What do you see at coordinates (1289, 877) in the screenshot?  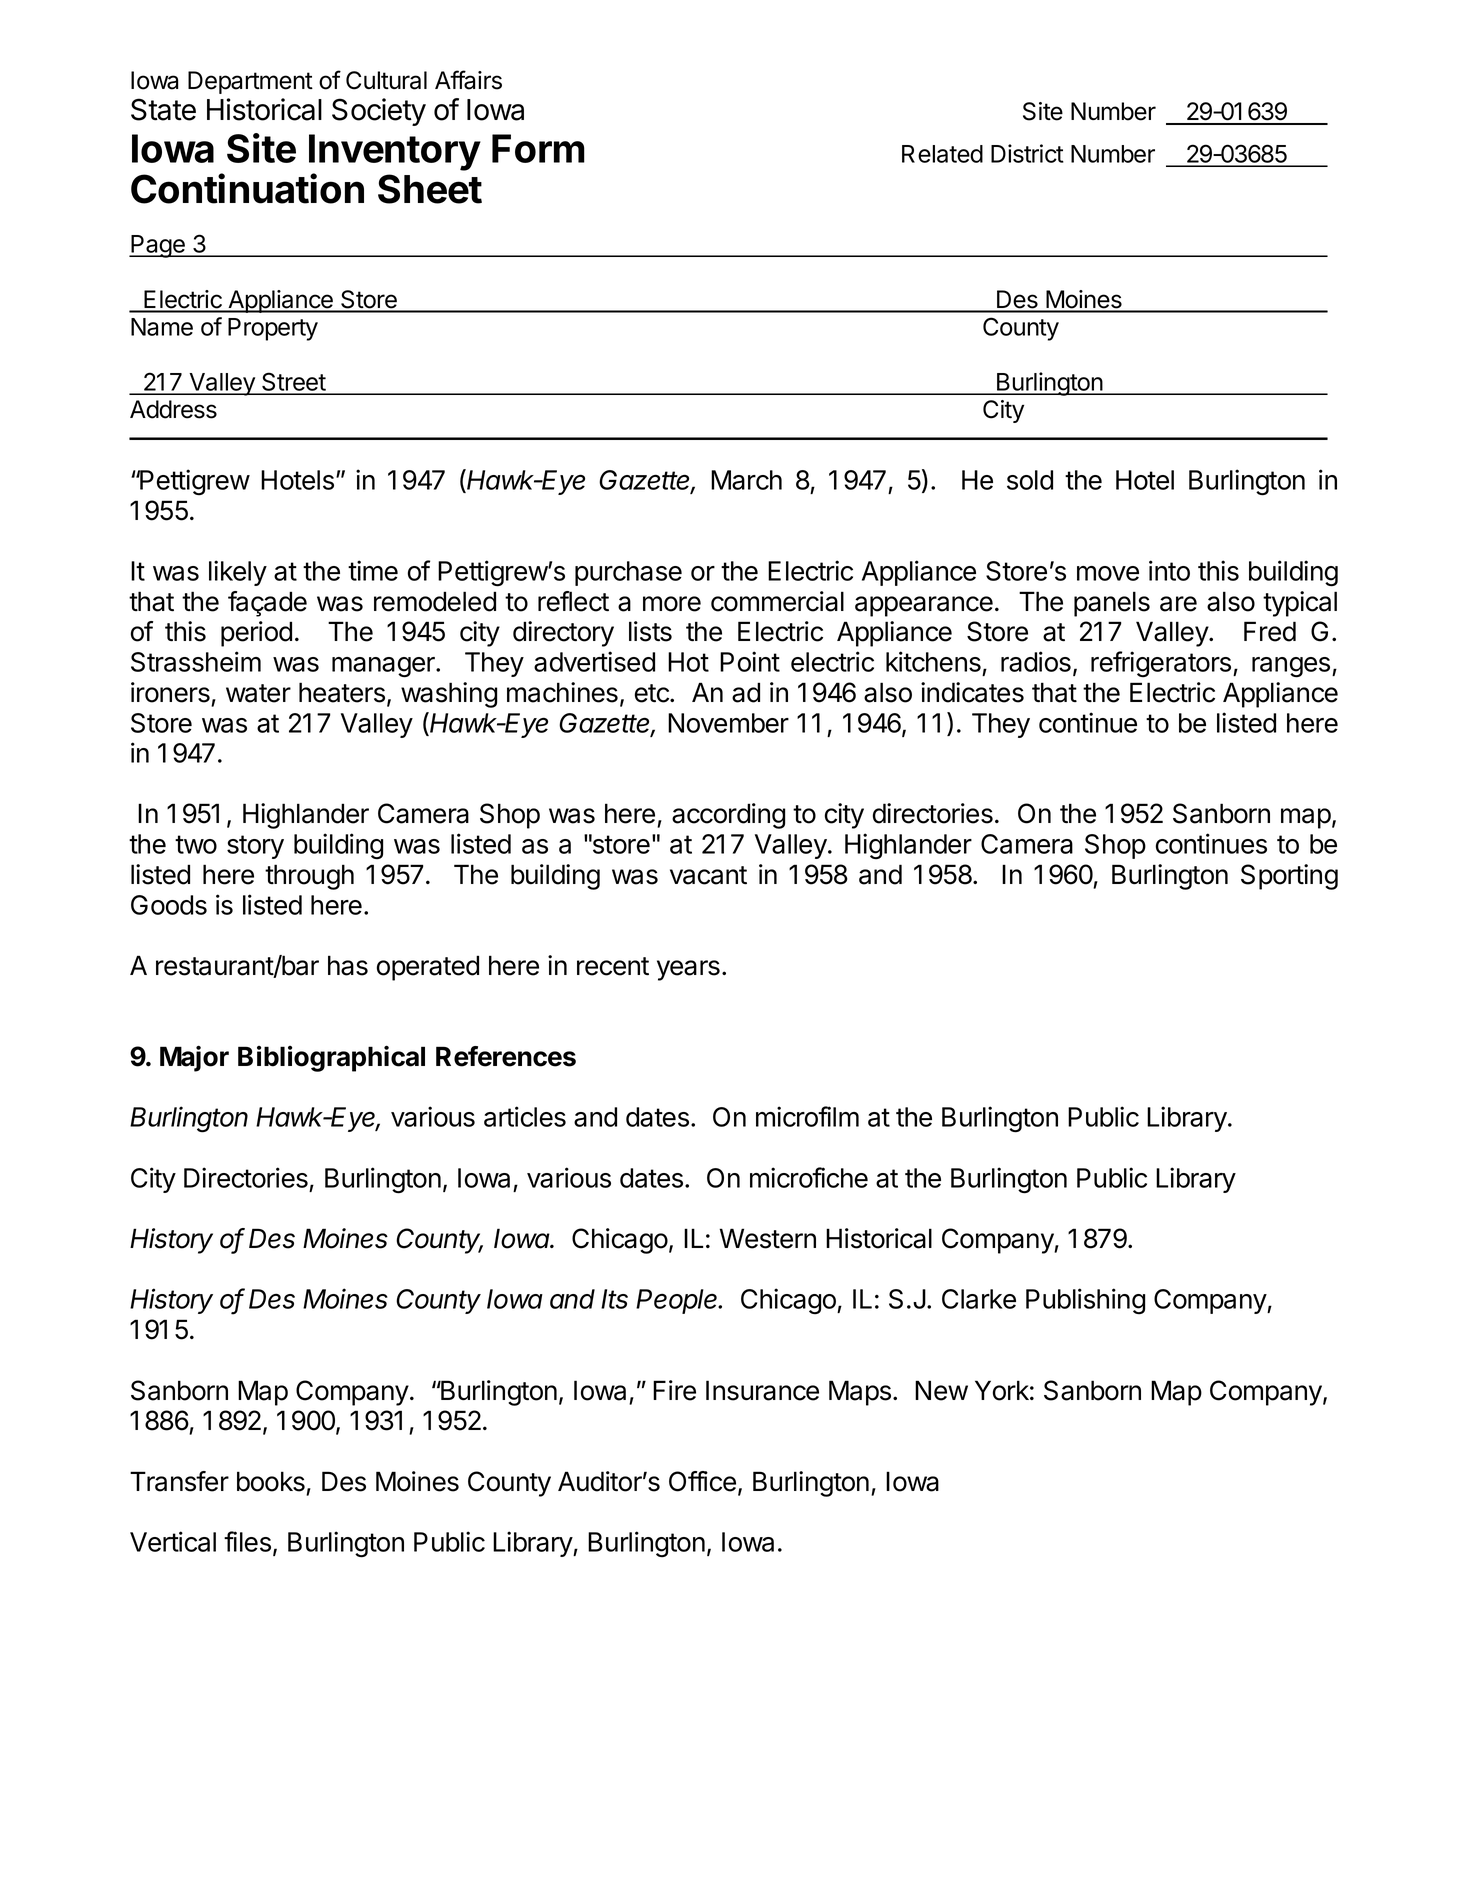 I see `Sporting` at bounding box center [1289, 877].
